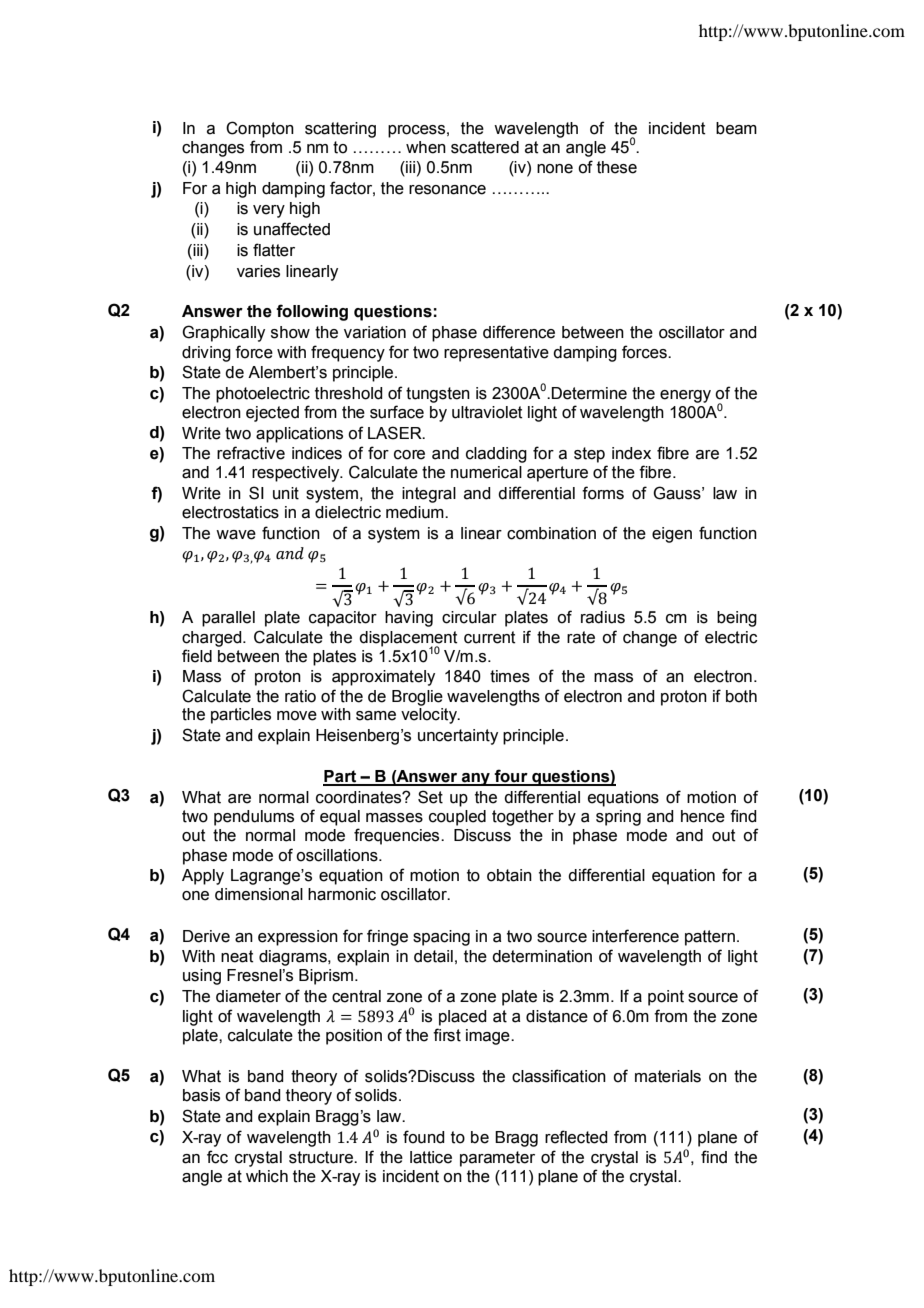 The height and width of the screenshot is (1308, 924). What do you see at coordinates (672, 535) in the screenshot?
I see `eigen` at bounding box center [672, 535].
